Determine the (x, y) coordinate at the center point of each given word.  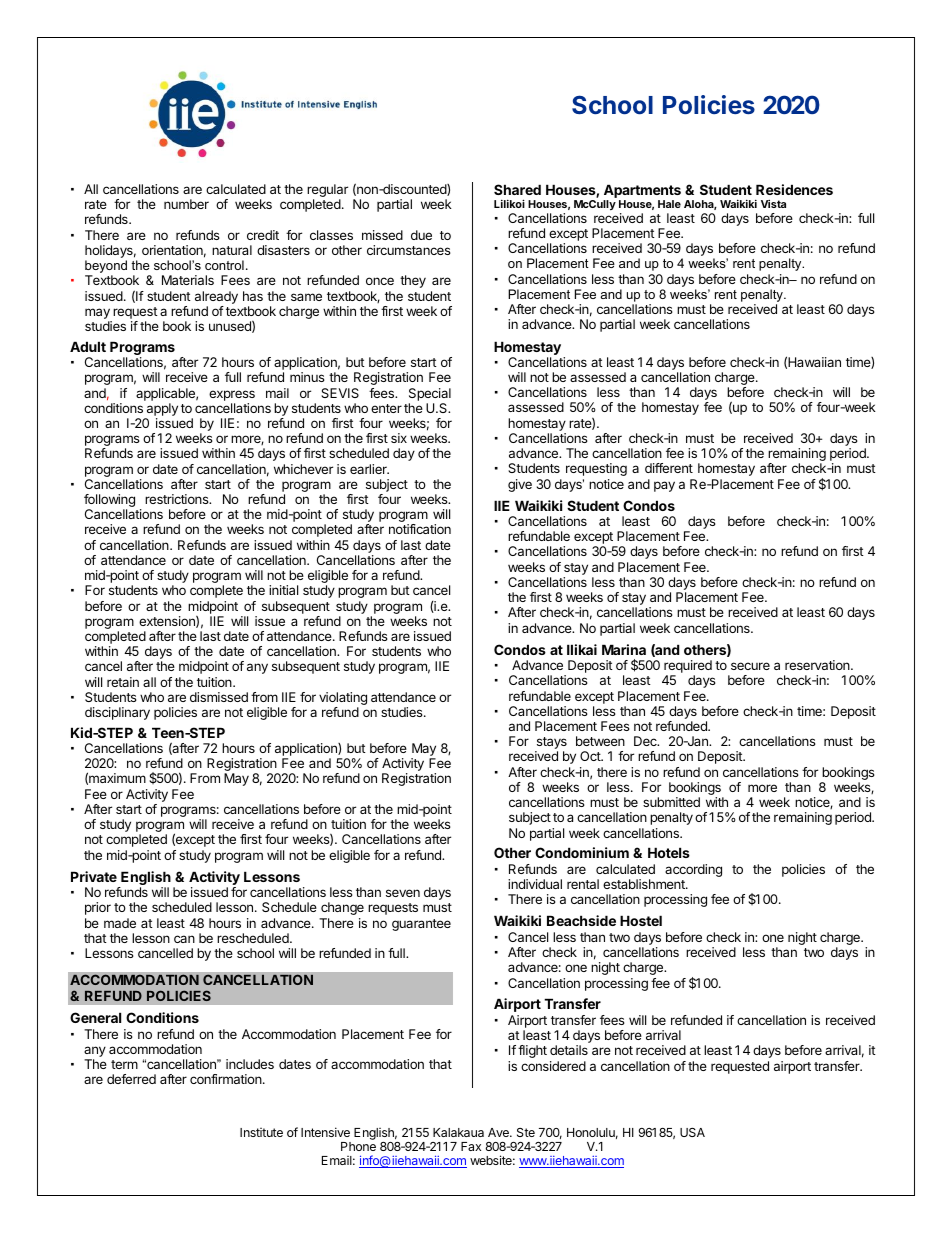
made (120, 923)
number (186, 204)
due (421, 235)
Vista (773, 204)
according (693, 870)
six (399, 438)
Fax (471, 1146)
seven (403, 893)
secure (750, 666)
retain (123, 682)
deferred (131, 1079)
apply (161, 411)
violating (343, 700)
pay (664, 486)
